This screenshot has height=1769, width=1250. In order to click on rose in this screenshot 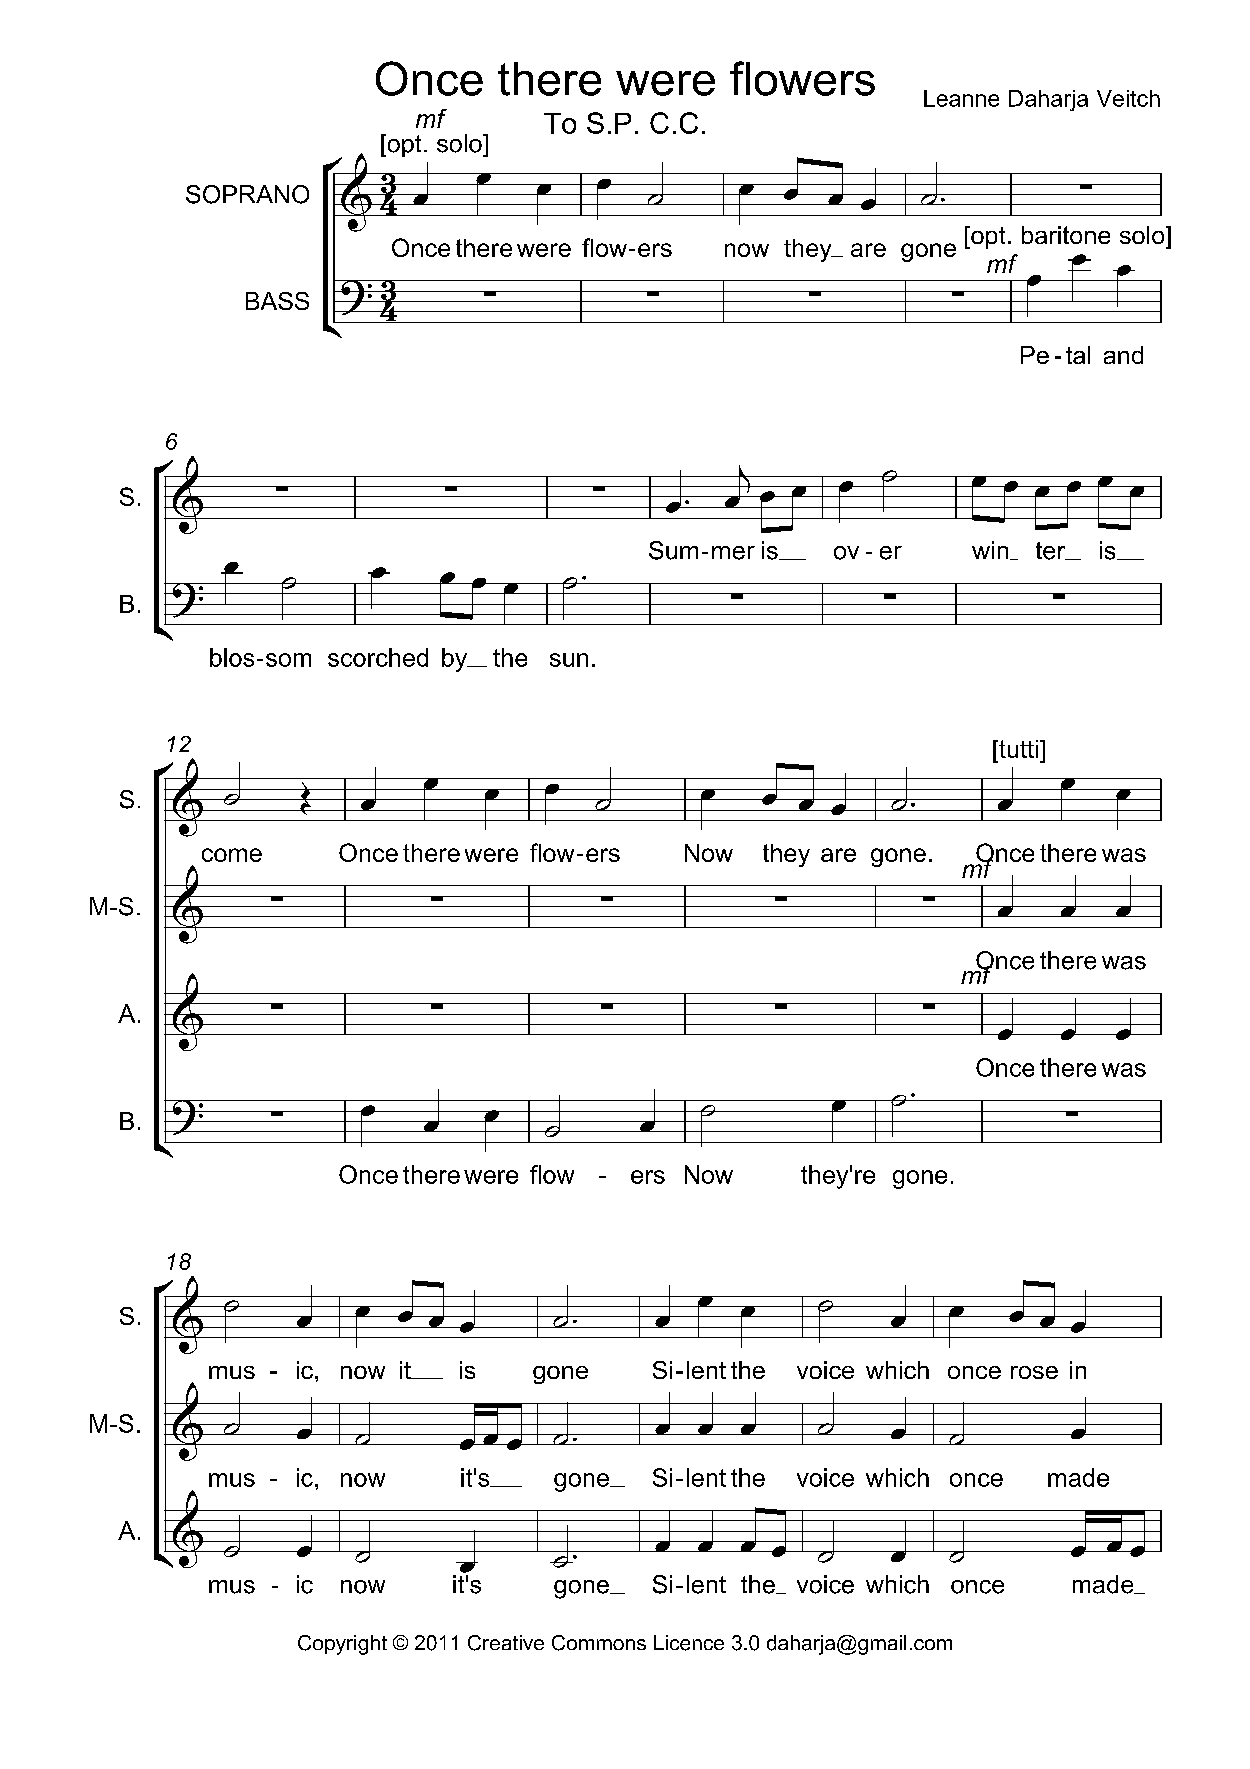, I will do `click(1034, 1372)`.
